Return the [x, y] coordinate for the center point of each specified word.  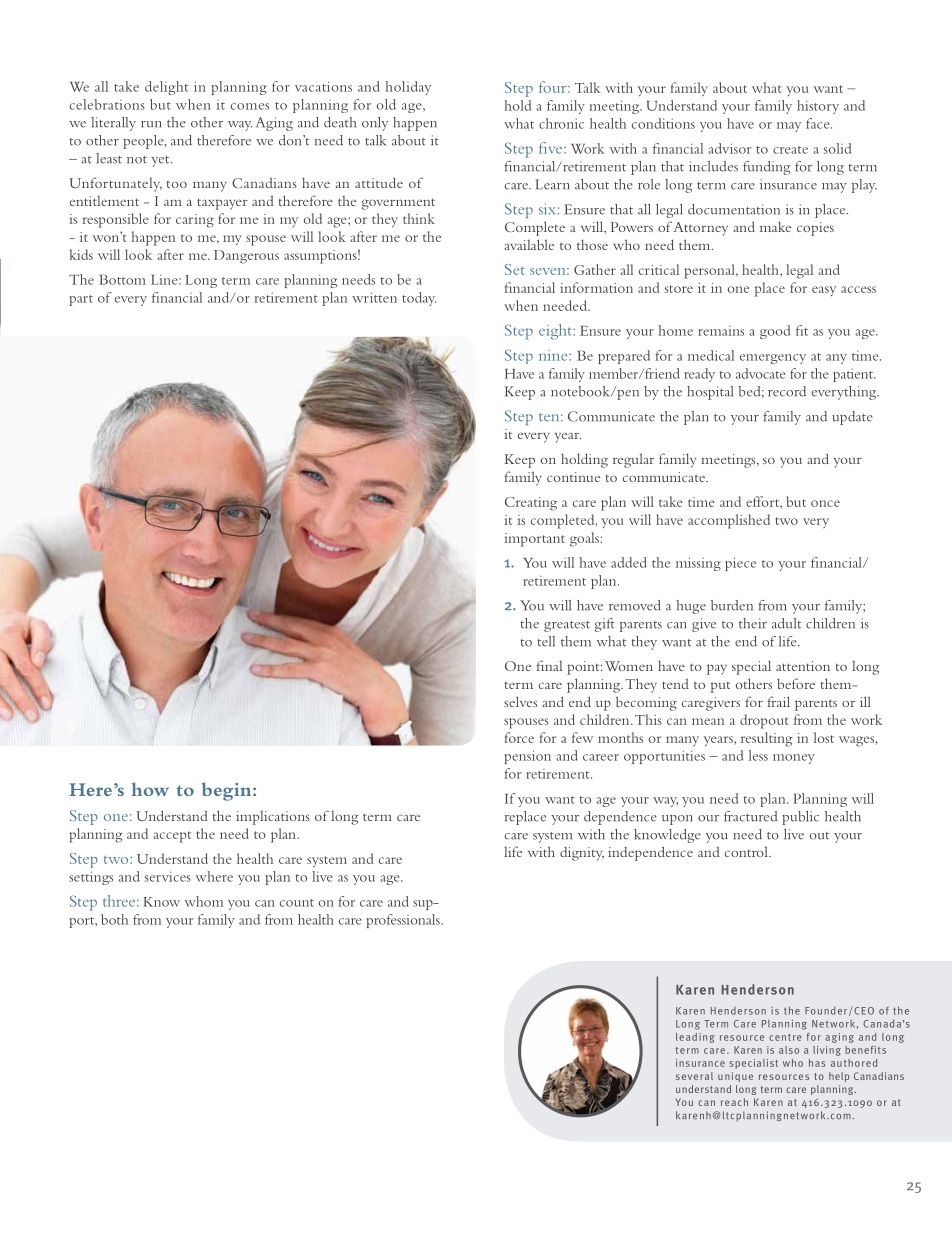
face [819, 123]
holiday [408, 88]
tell [546, 641]
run [151, 124]
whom [204, 901]
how [150, 789]
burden [732, 605]
